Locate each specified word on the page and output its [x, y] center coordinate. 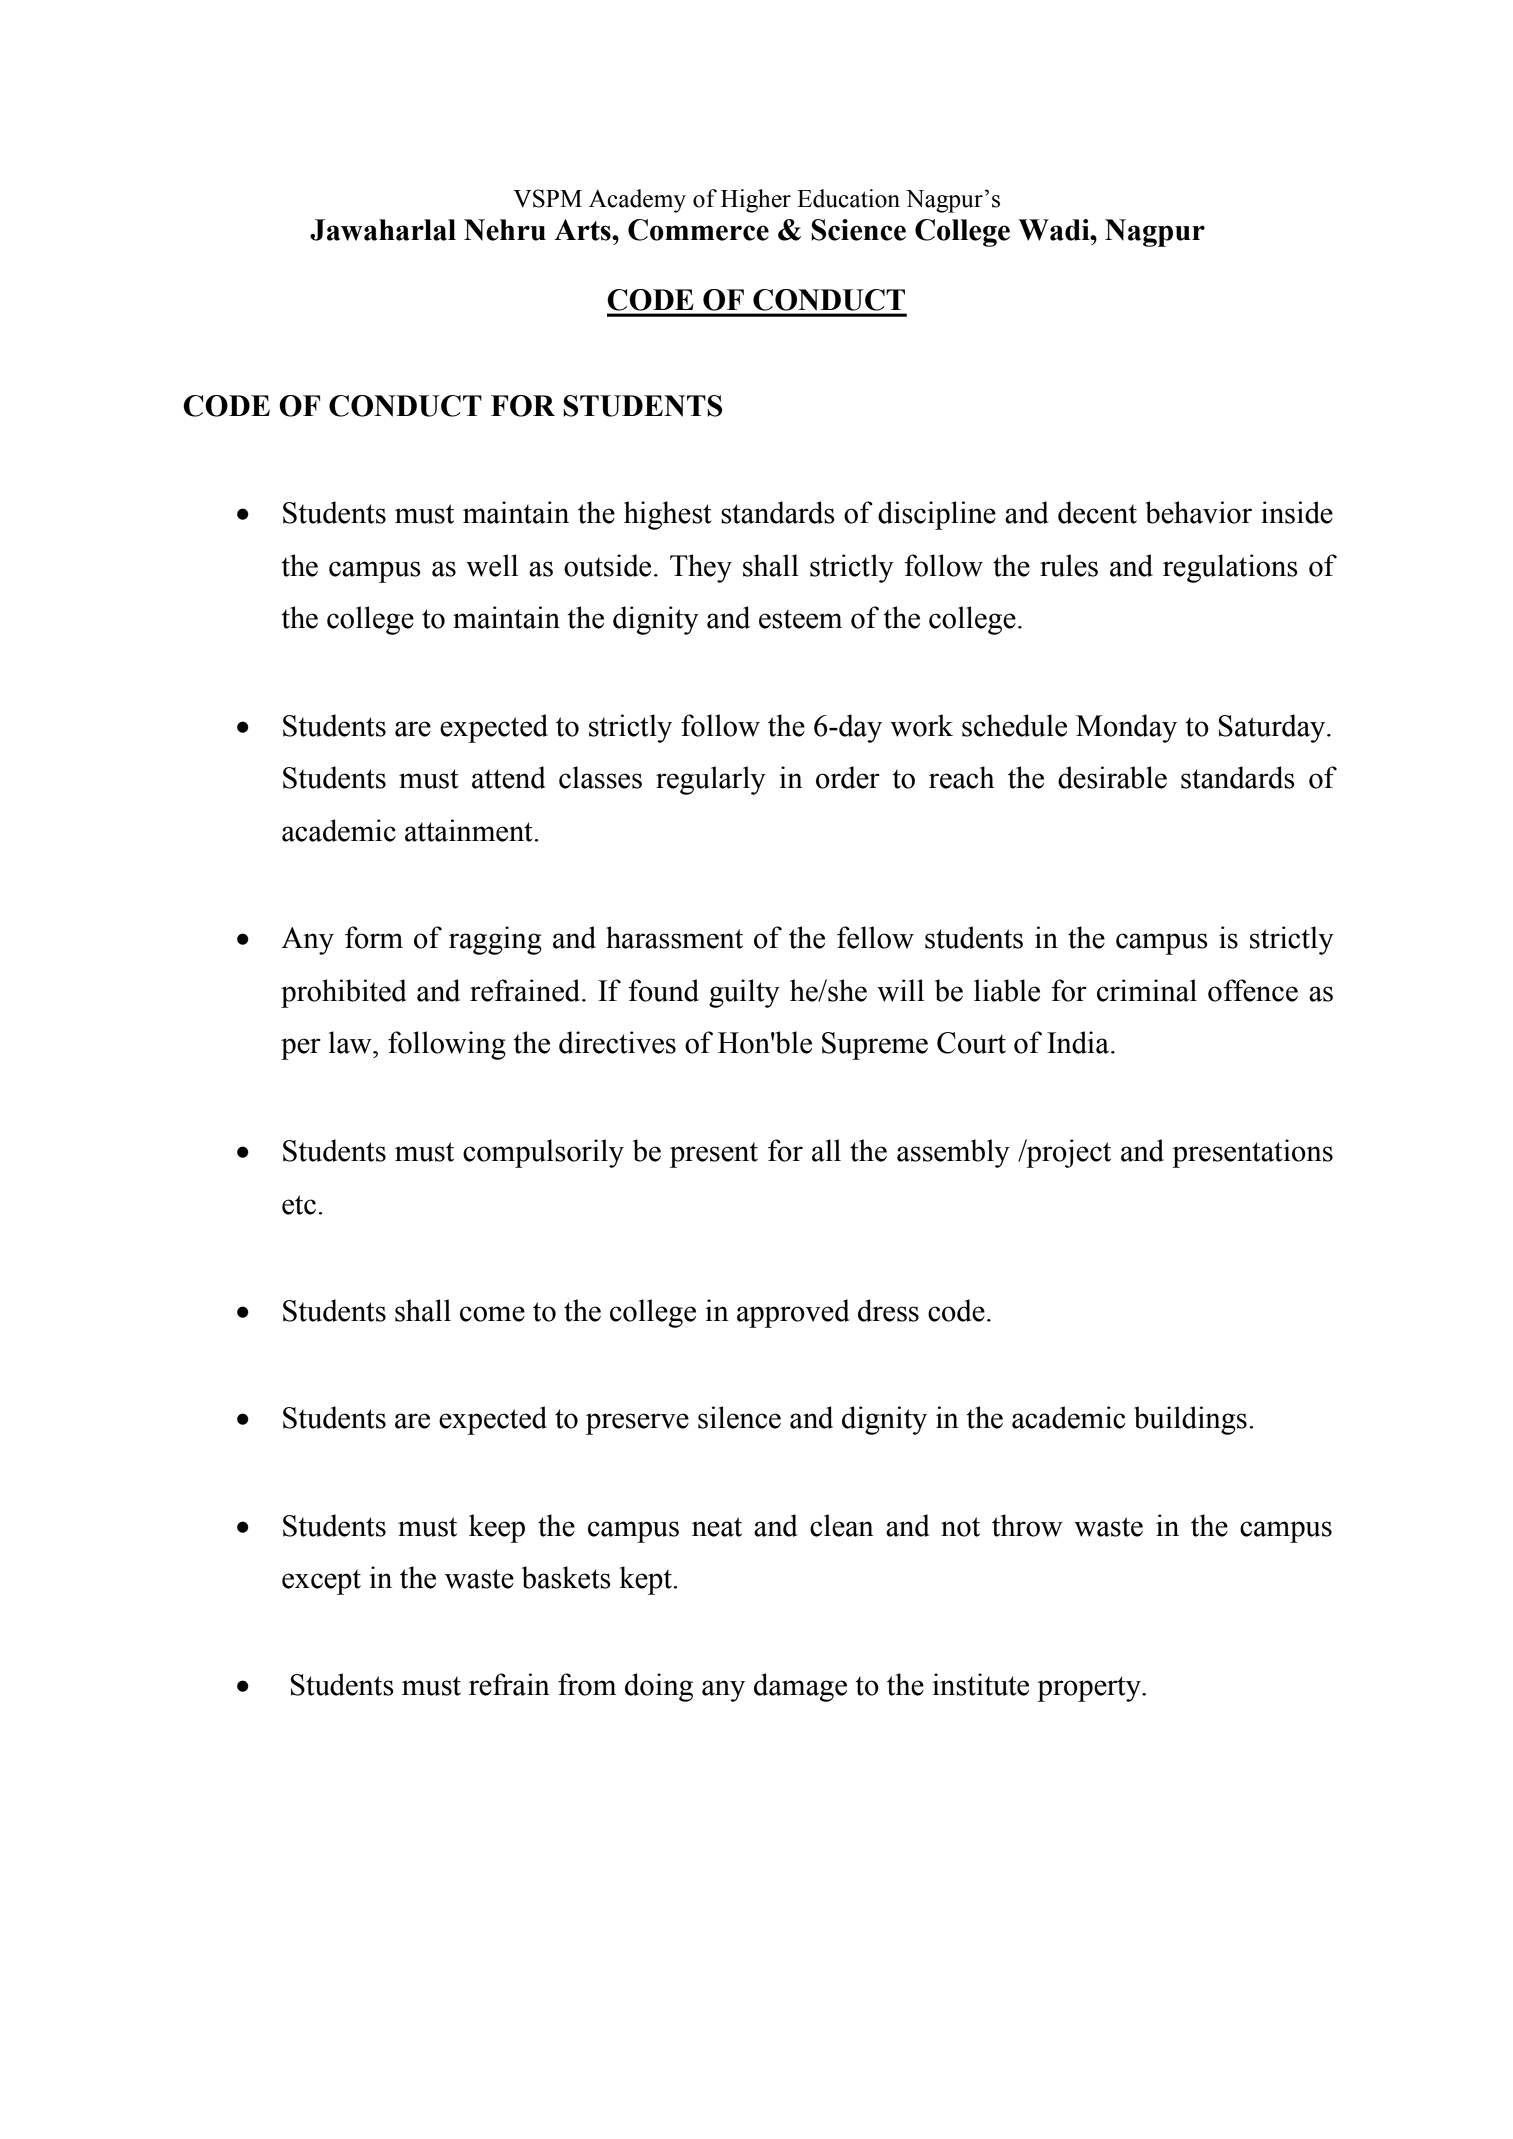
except [321, 1582]
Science [858, 230]
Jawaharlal [383, 230]
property [1090, 1689]
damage [800, 1687]
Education [848, 198]
